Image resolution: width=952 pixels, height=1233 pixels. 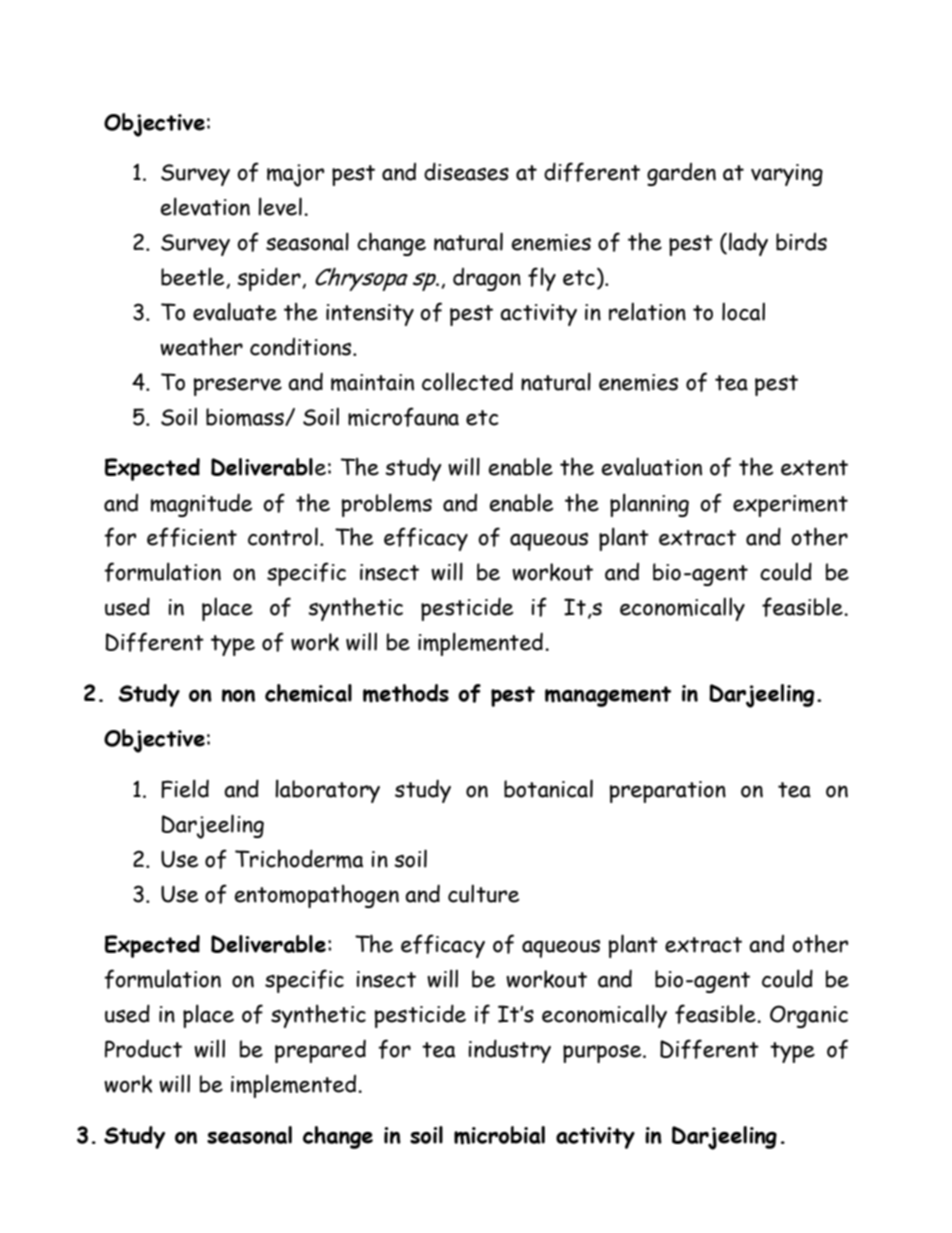 What do you see at coordinates (466, 171) in the screenshot?
I see `diseases` at bounding box center [466, 171].
